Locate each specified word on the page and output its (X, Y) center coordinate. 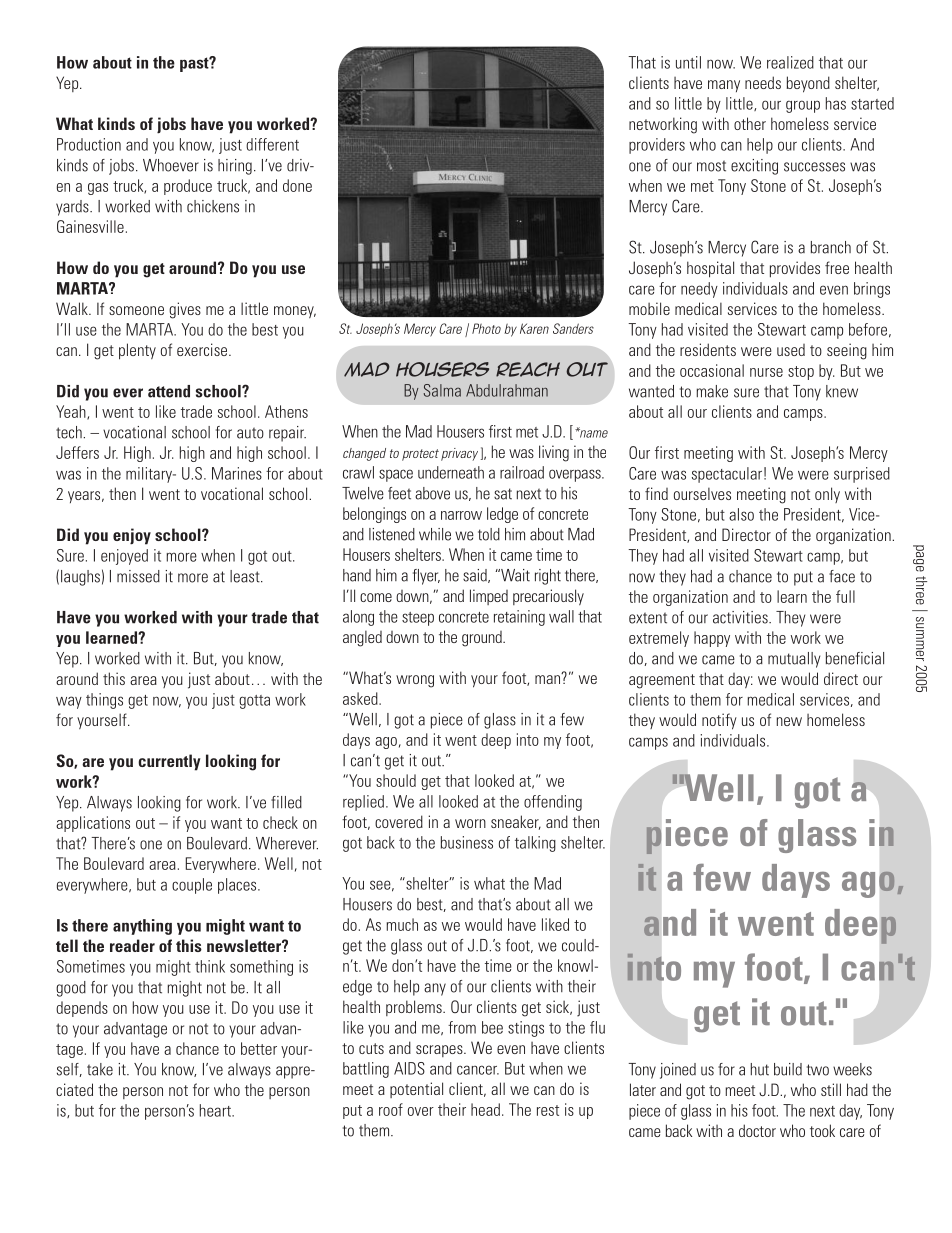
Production (89, 144)
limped (489, 597)
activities (741, 617)
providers (657, 146)
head (485, 1109)
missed (138, 576)
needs (763, 82)
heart (216, 1110)
